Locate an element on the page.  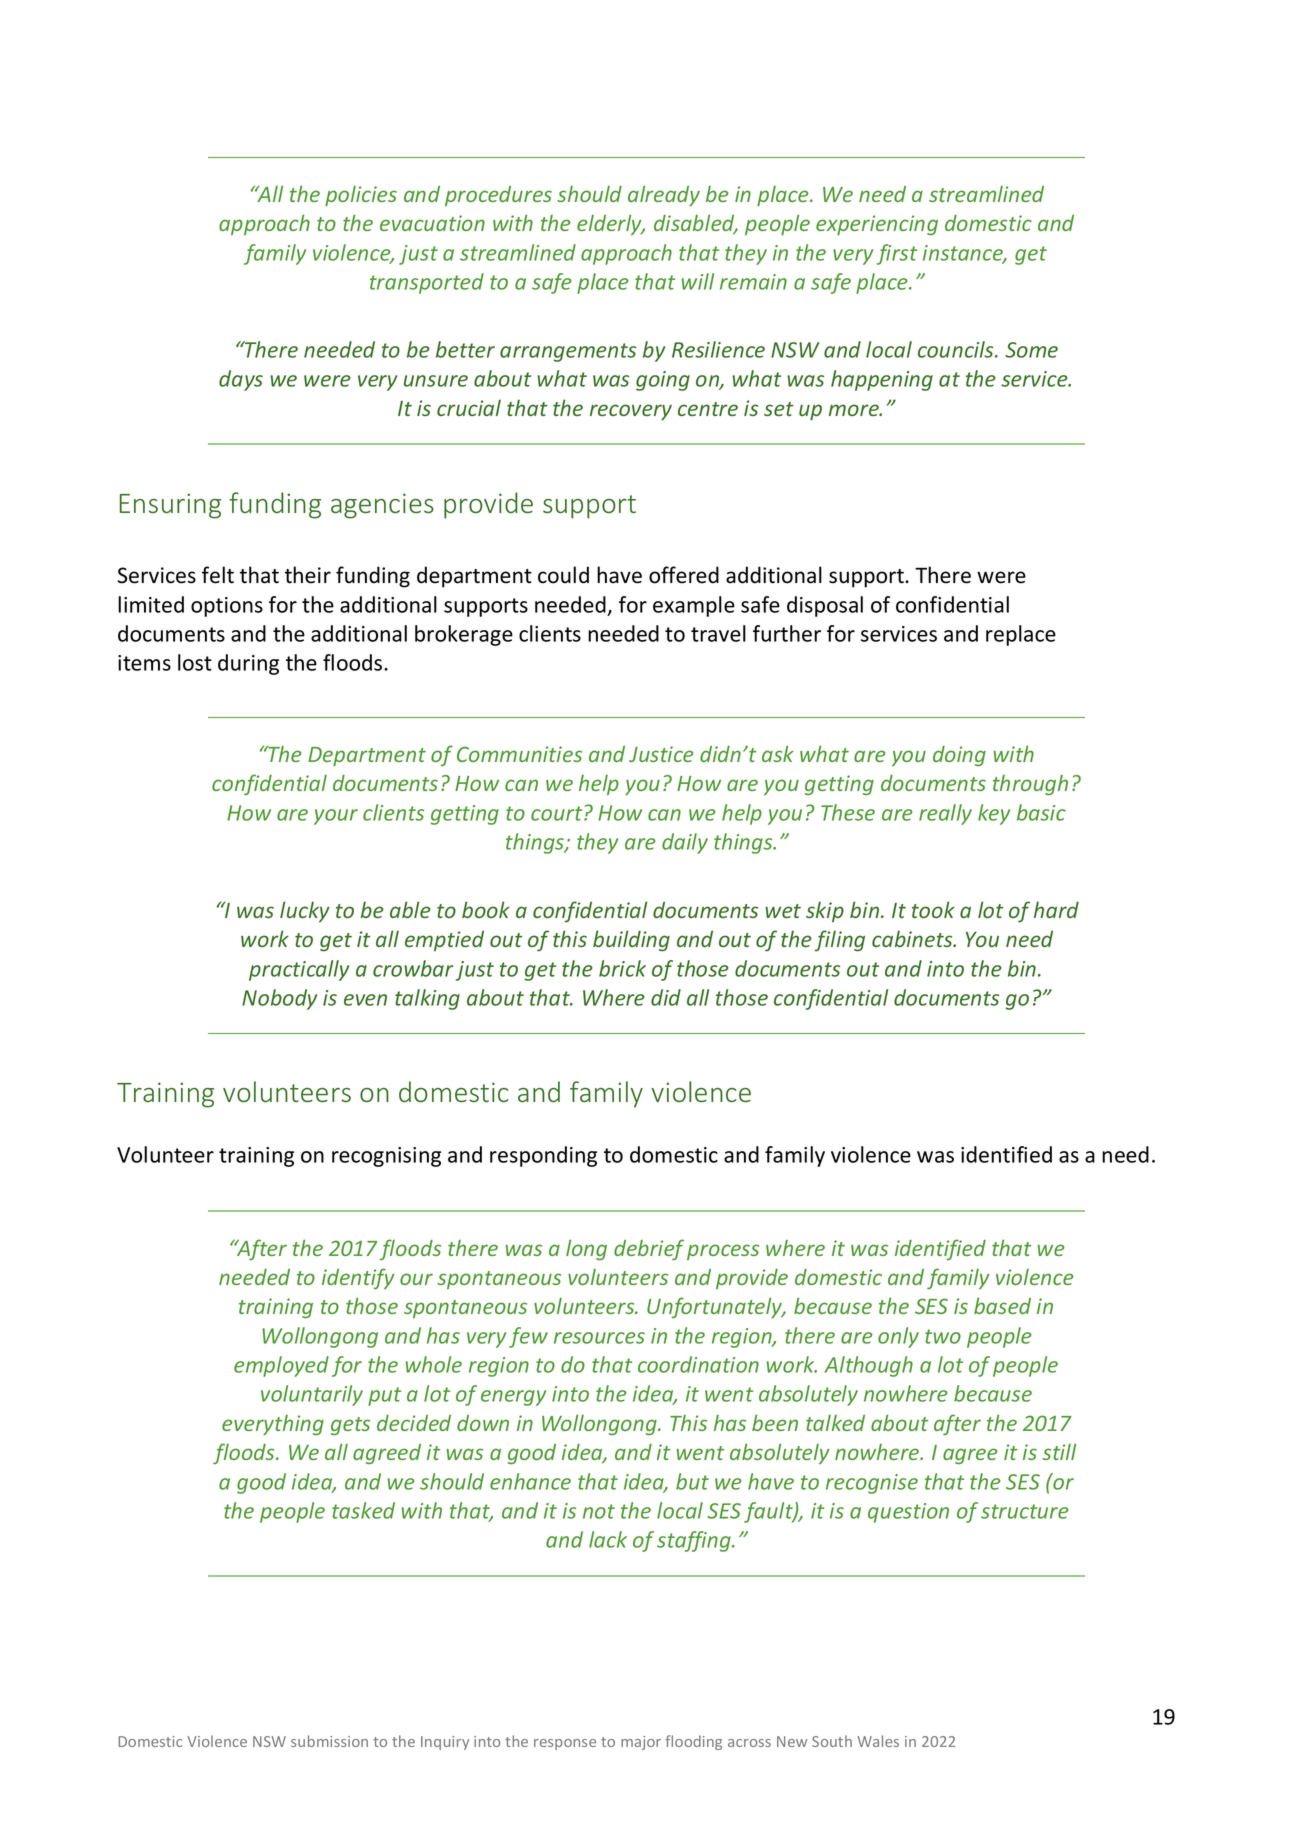
already is located at coordinates (664, 195).
